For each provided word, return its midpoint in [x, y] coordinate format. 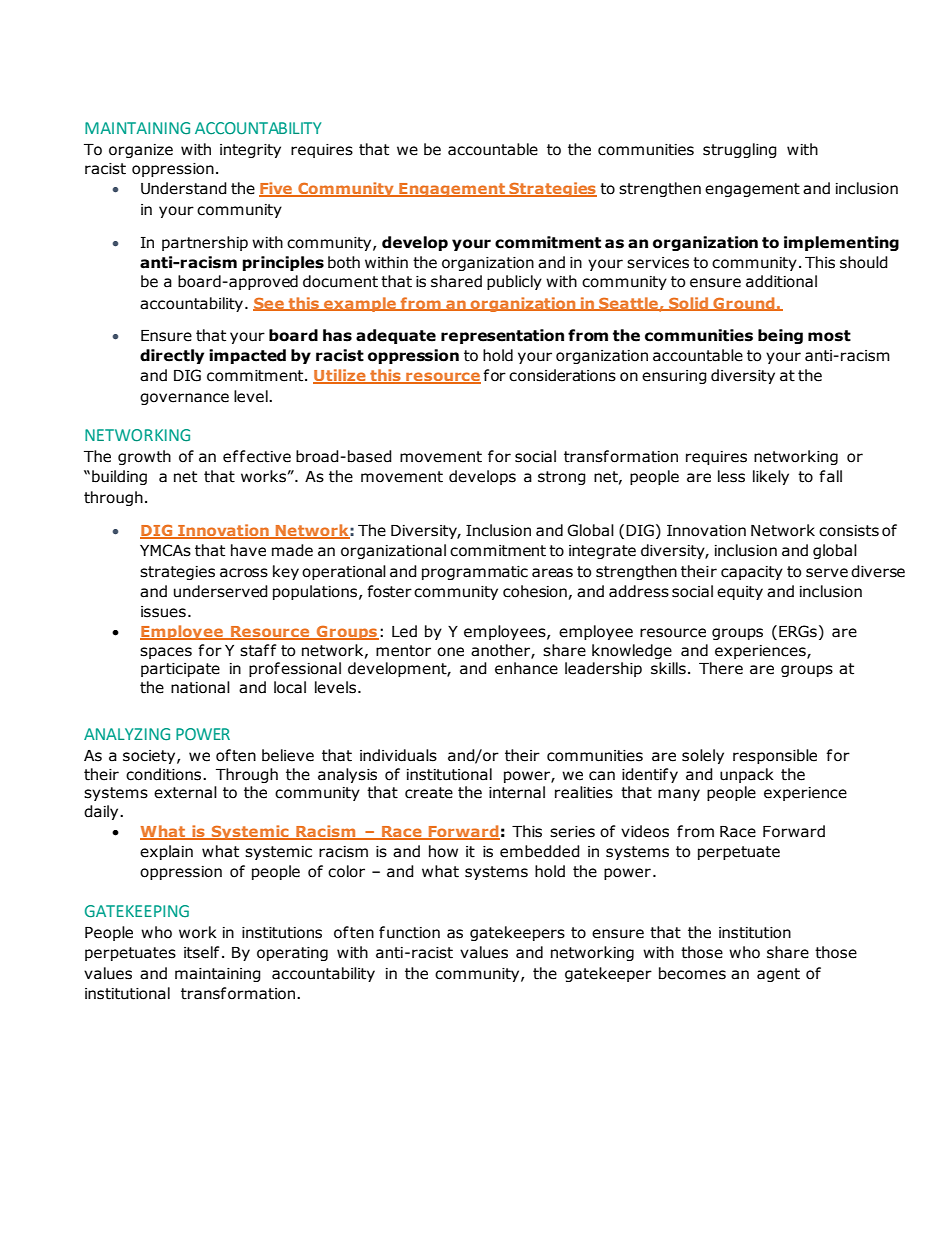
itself [202, 952]
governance [184, 399]
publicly [514, 282]
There [721, 668]
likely [771, 477]
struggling [740, 150]
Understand [184, 188]
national [200, 687]
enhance [526, 668]
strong [562, 478]
